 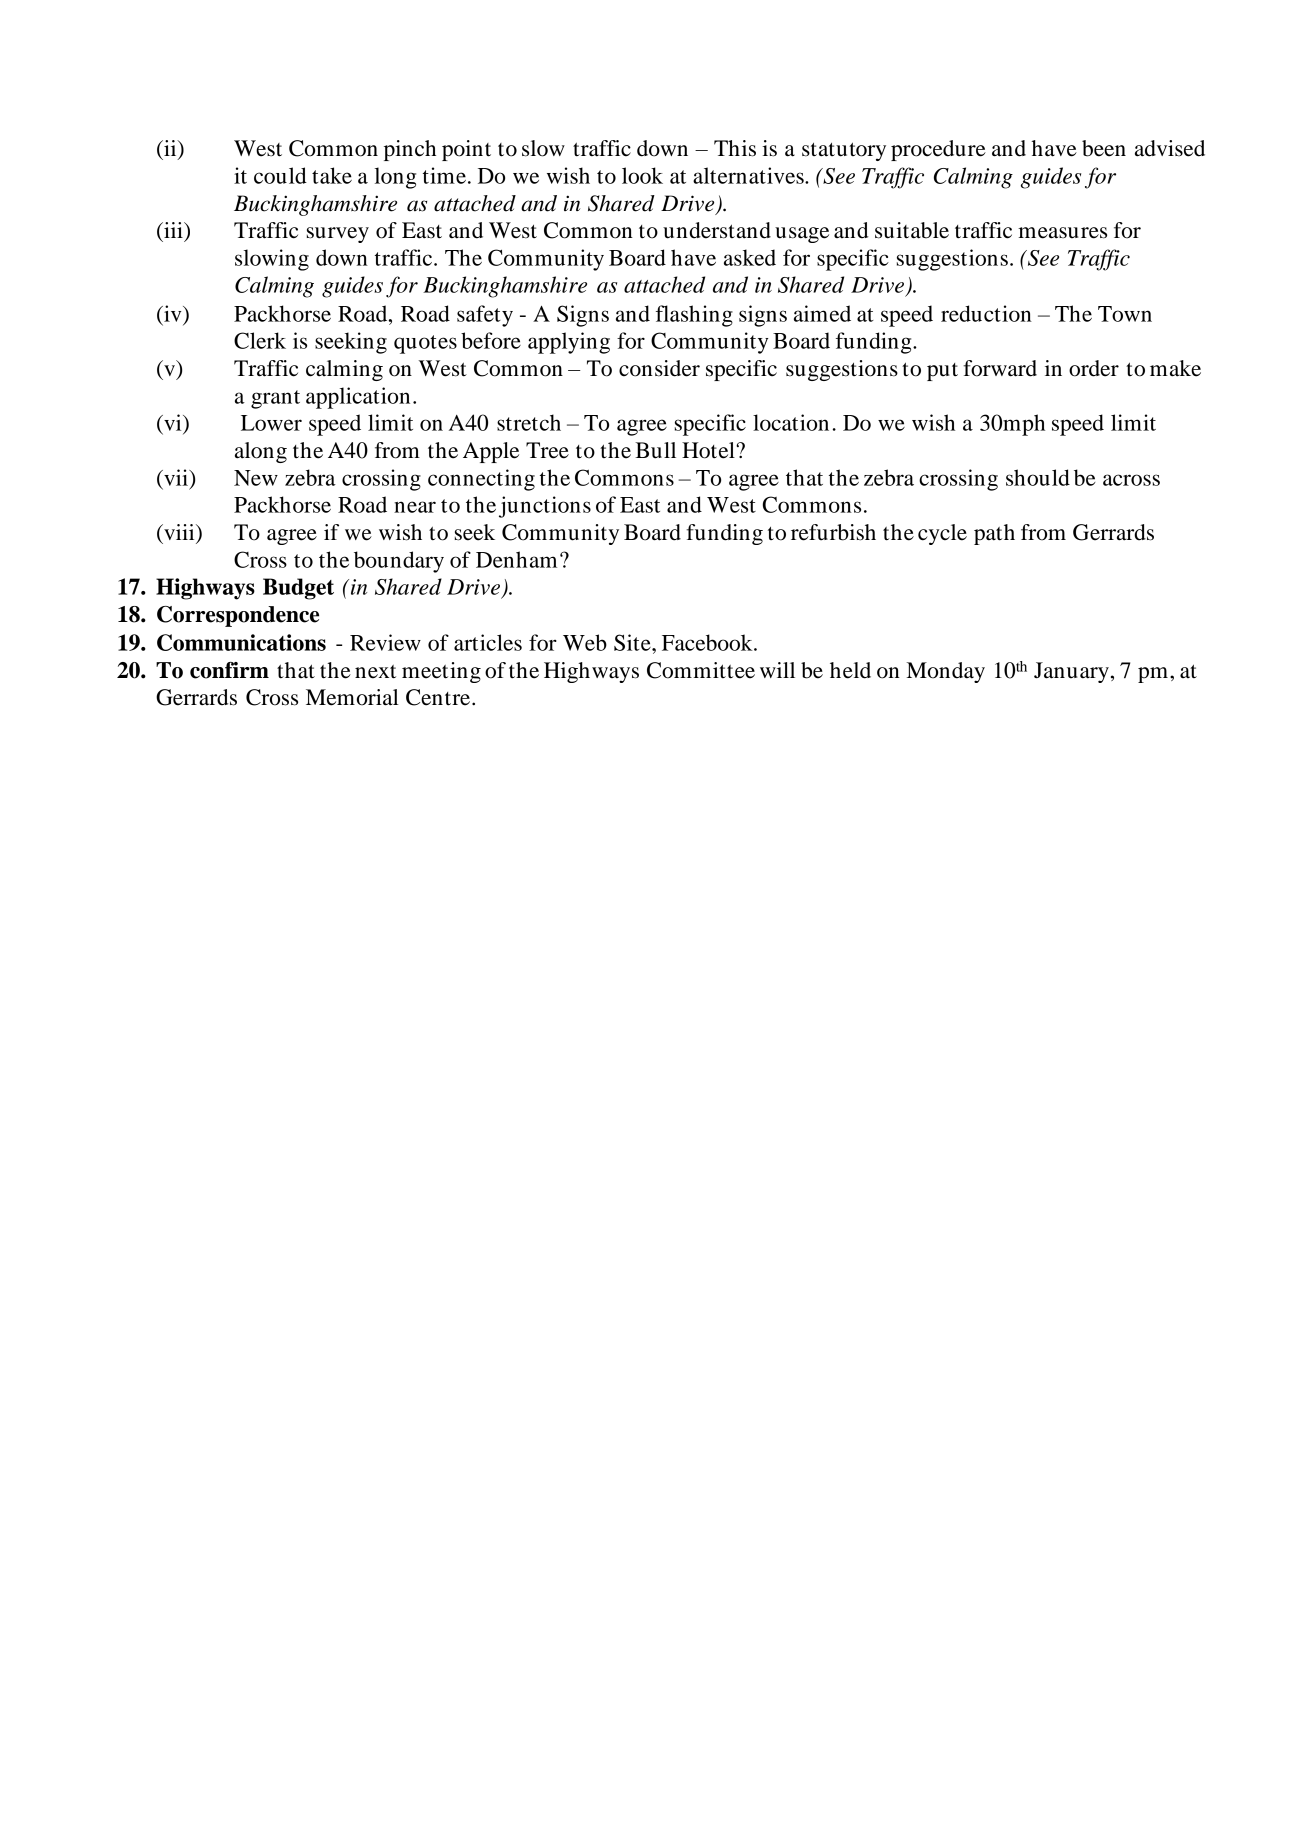 I want to click on should, so click(x=1038, y=477).
